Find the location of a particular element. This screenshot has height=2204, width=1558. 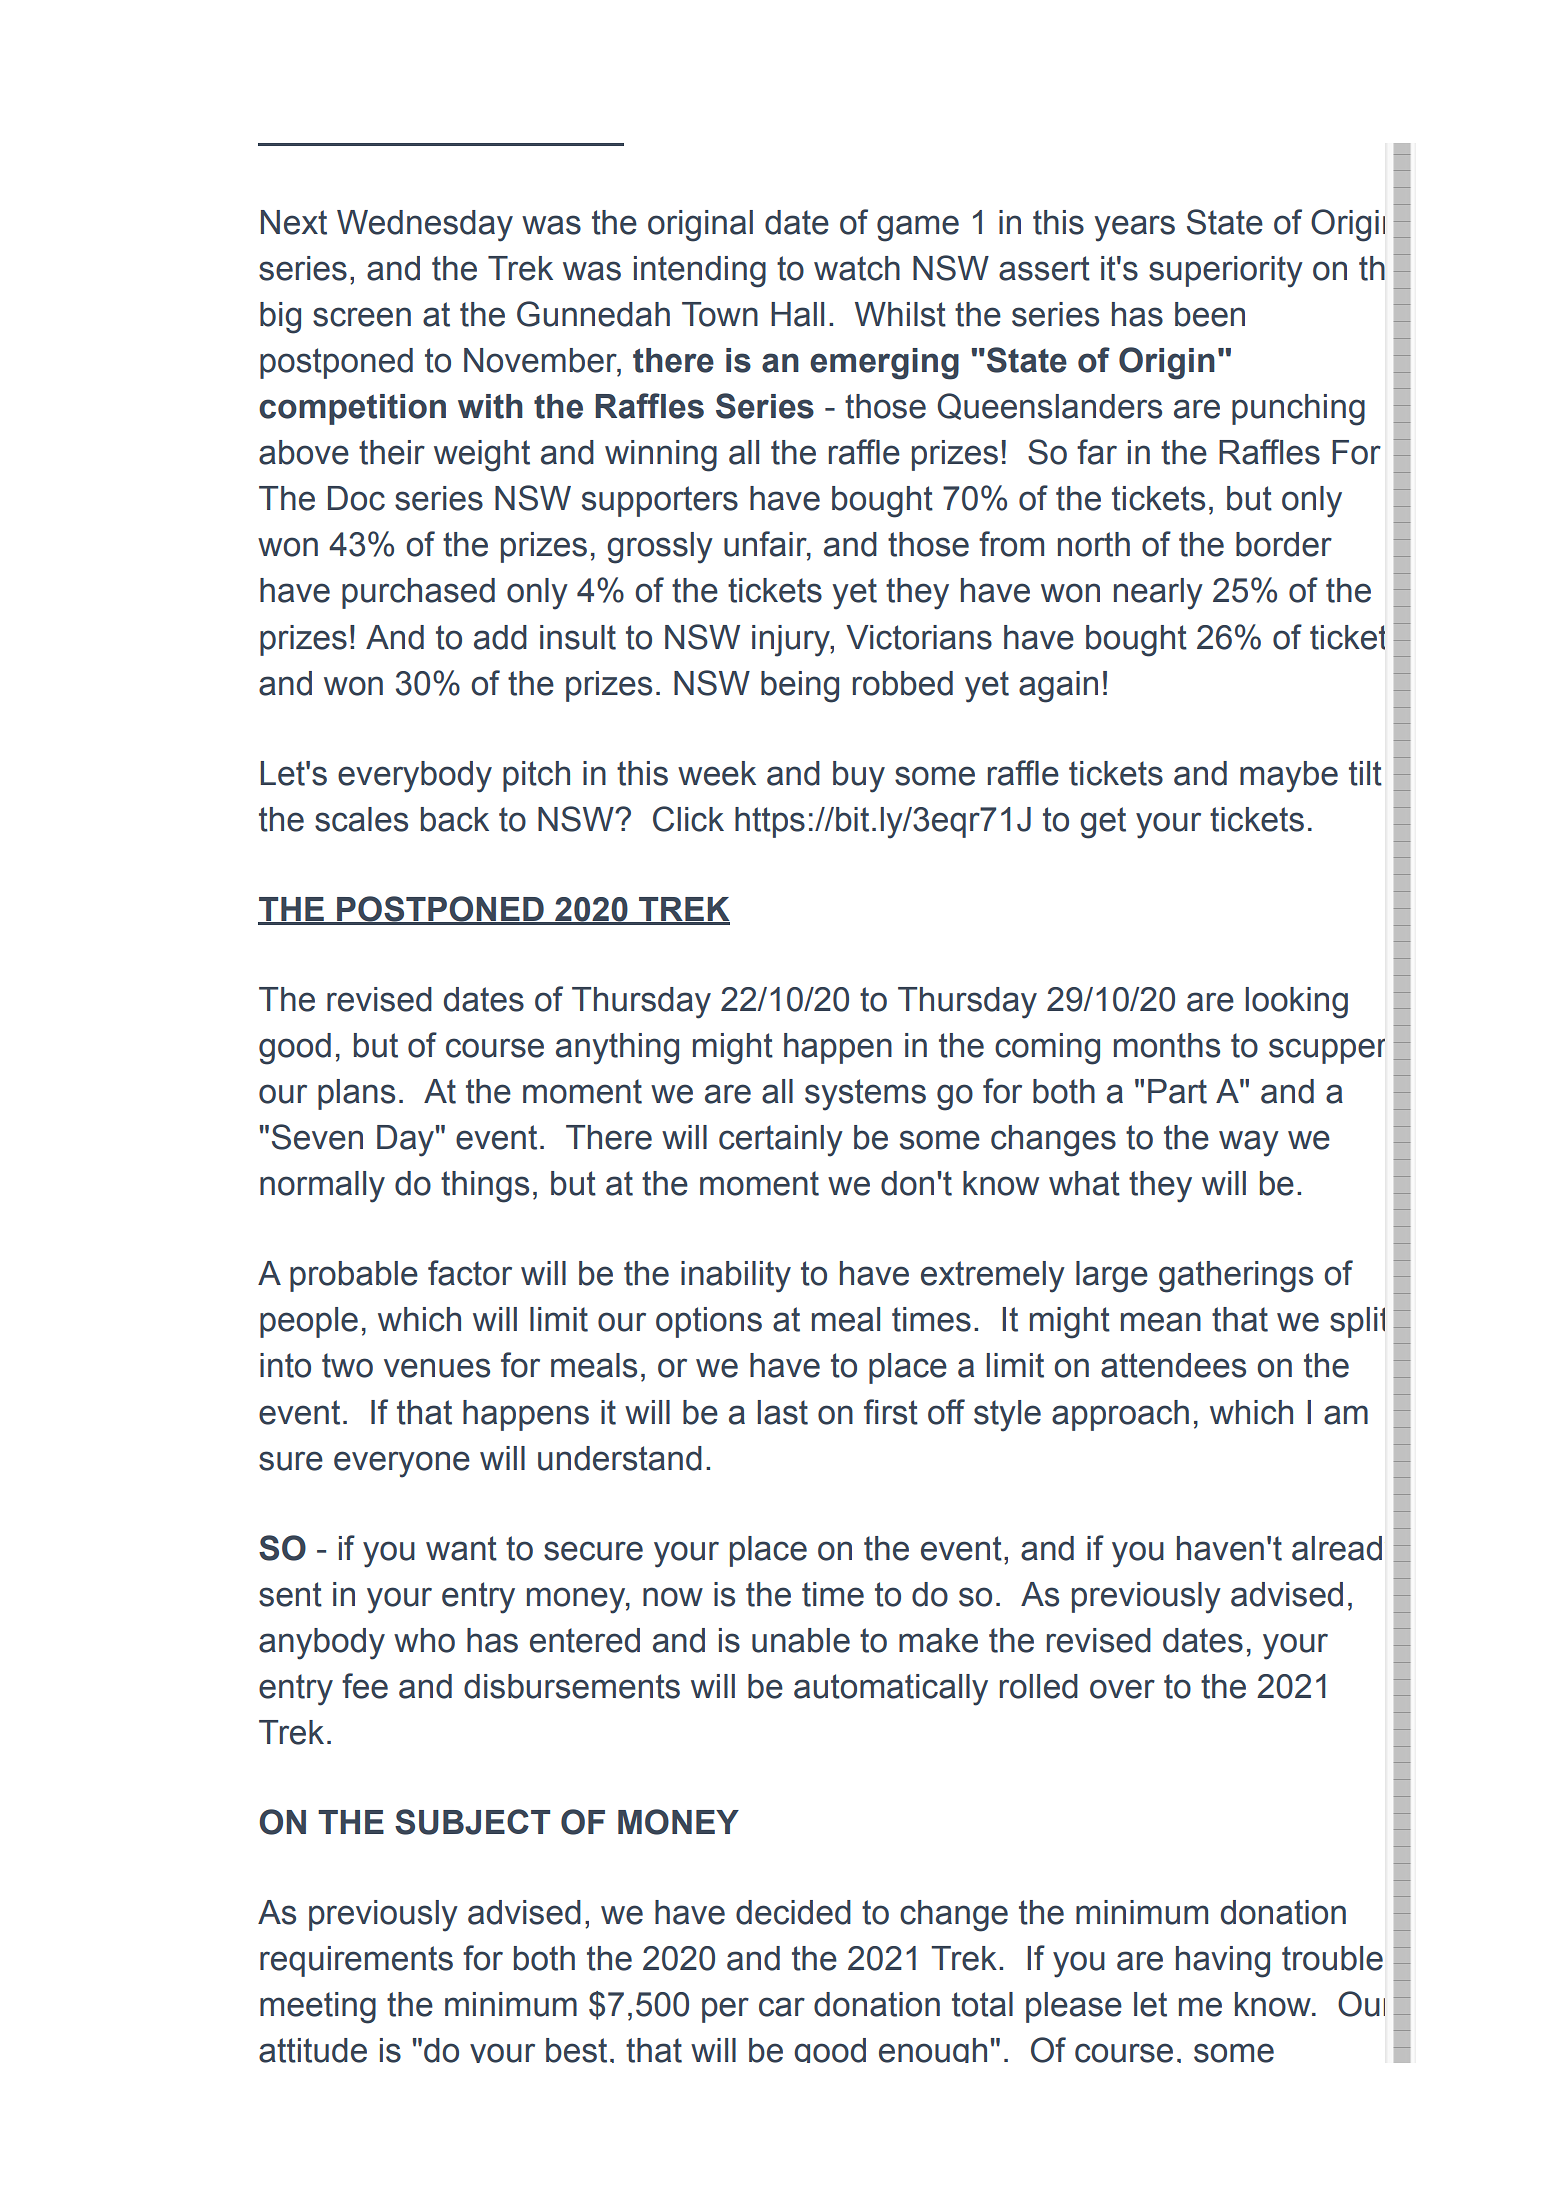

superiority is located at coordinates (1226, 272).
